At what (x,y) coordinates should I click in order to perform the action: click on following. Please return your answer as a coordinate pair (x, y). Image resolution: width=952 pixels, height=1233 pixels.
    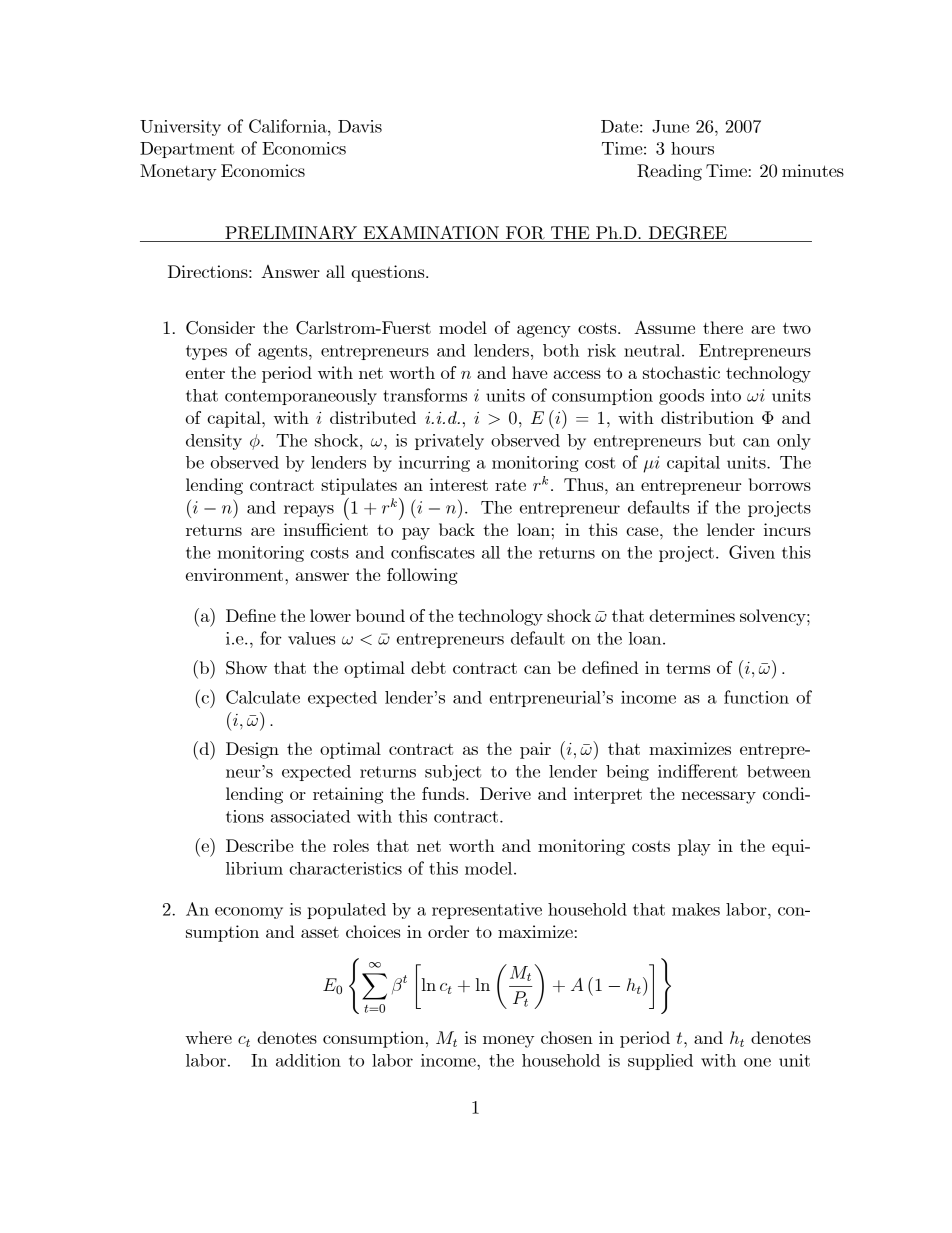
    Looking at the image, I should click on (422, 576).
